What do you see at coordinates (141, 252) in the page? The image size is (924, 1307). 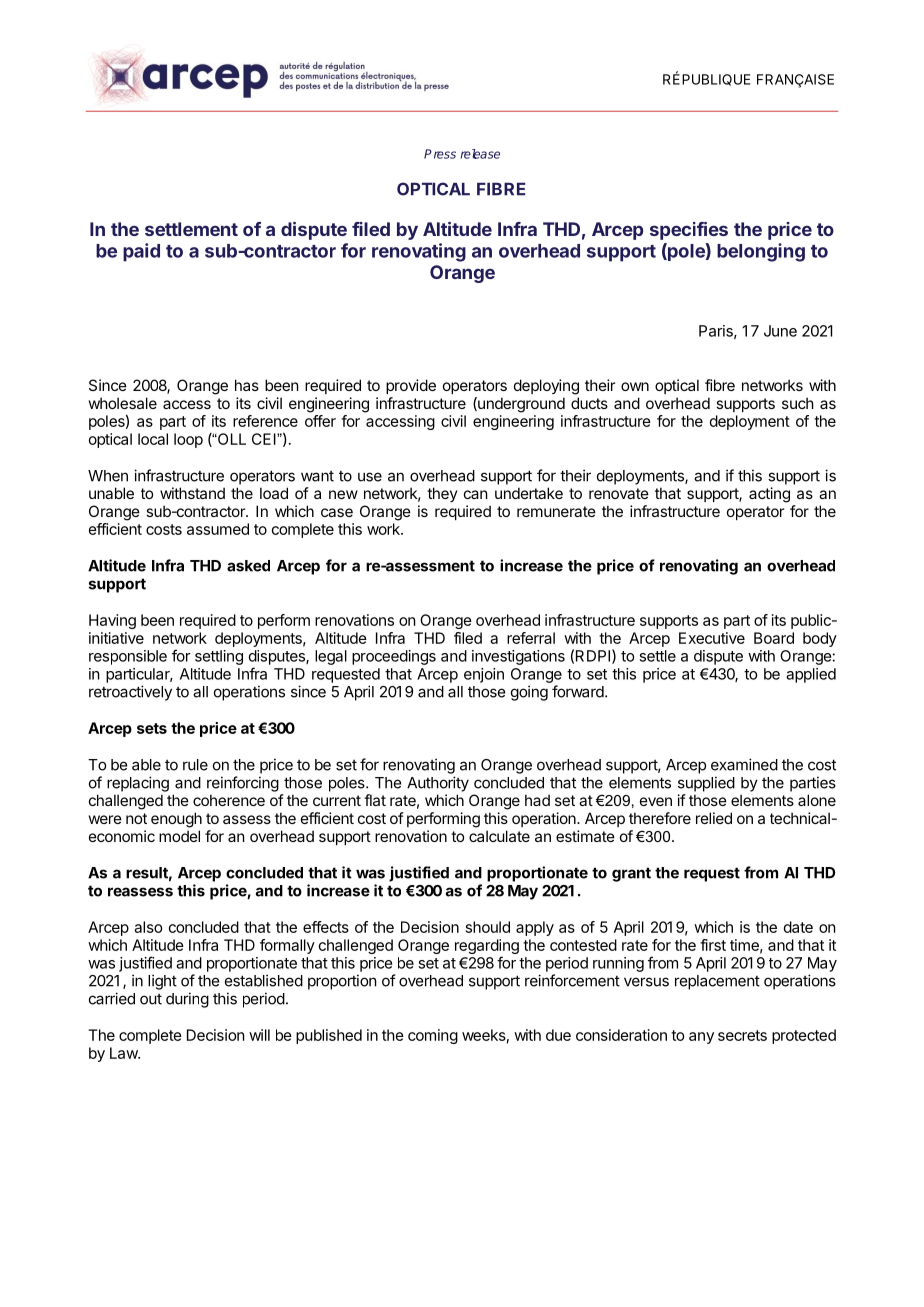 I see `paid` at bounding box center [141, 252].
